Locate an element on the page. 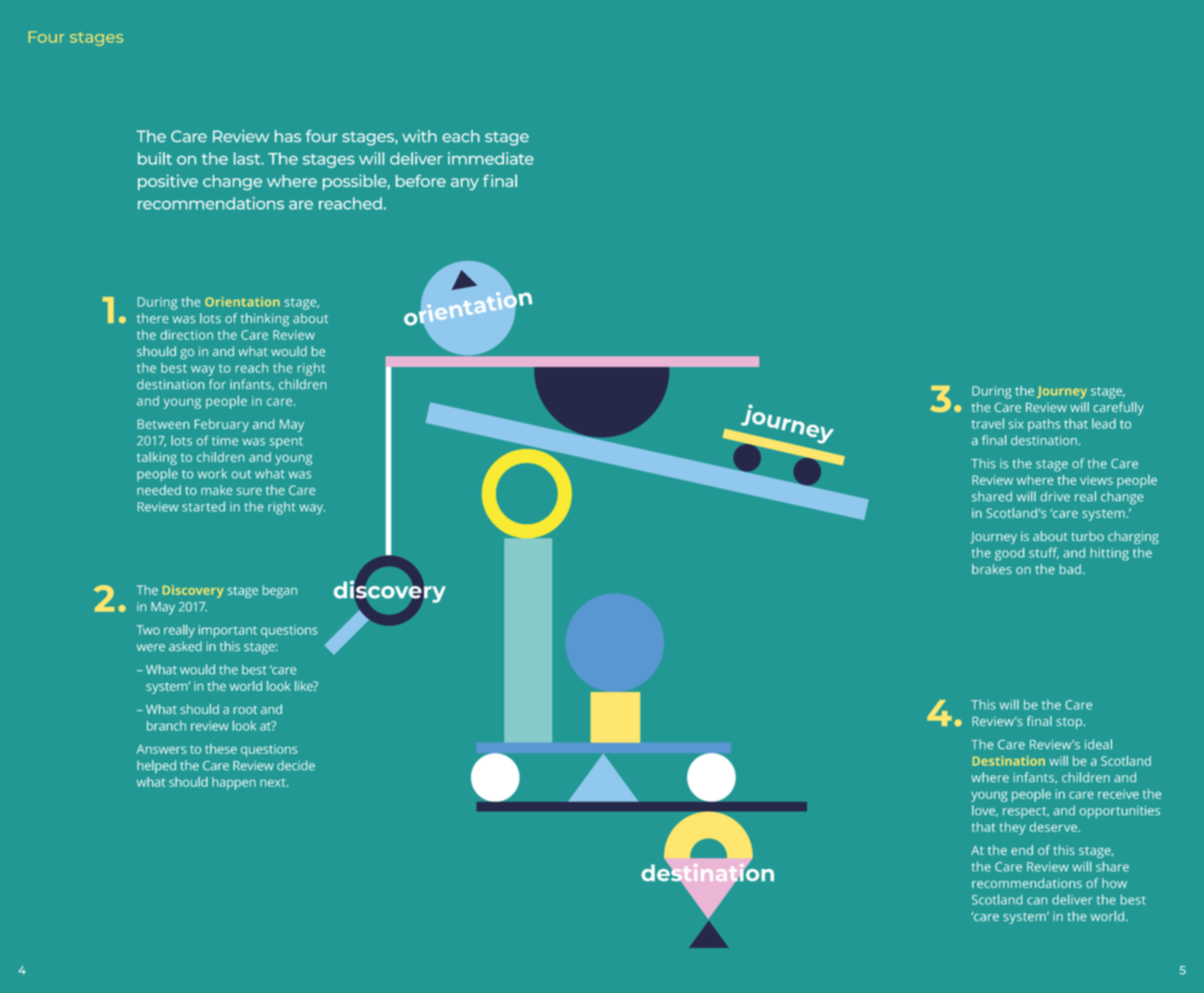  has is located at coordinates (288, 136).
